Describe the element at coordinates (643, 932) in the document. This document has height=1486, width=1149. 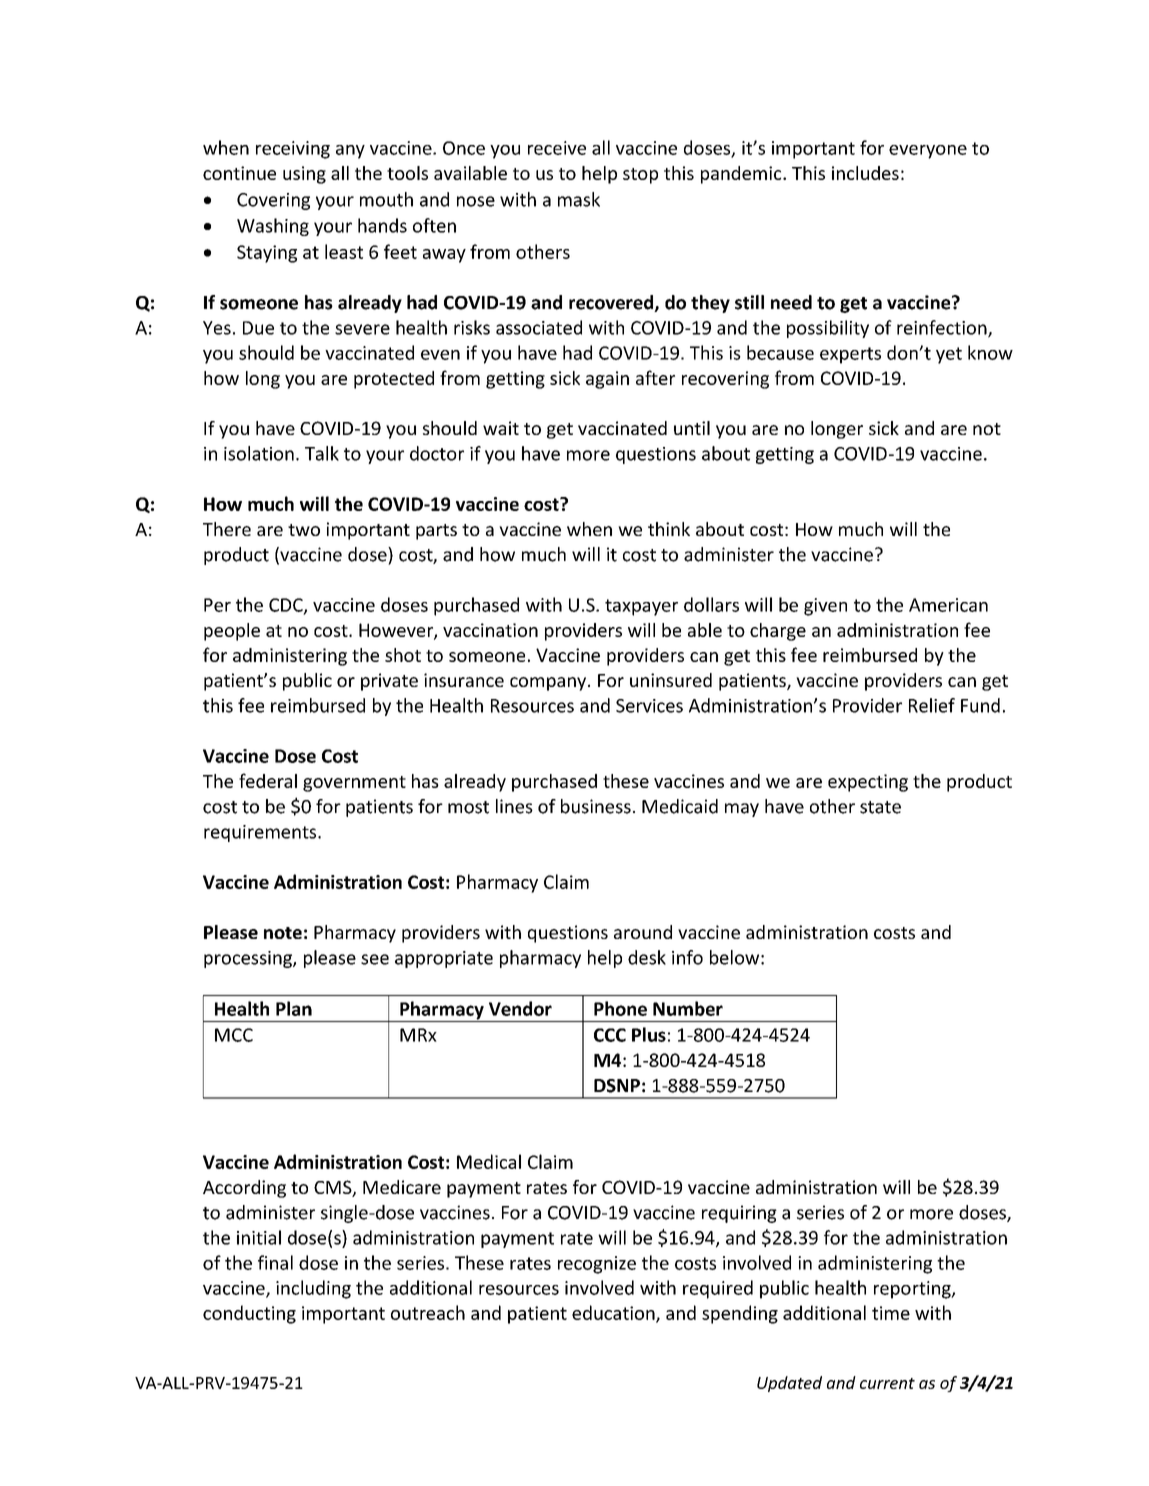
I see `around` at that location.
